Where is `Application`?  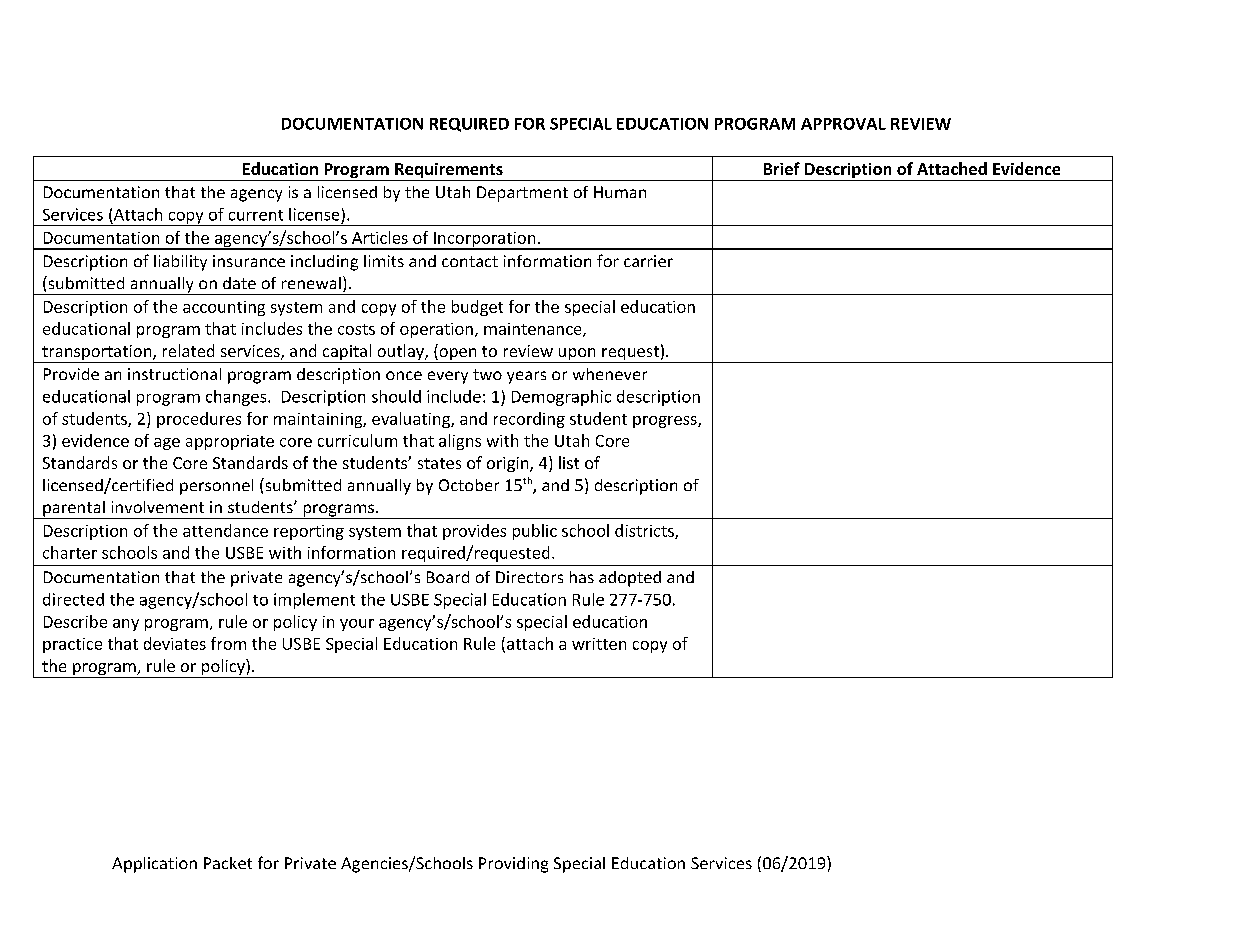
Application is located at coordinates (154, 865).
